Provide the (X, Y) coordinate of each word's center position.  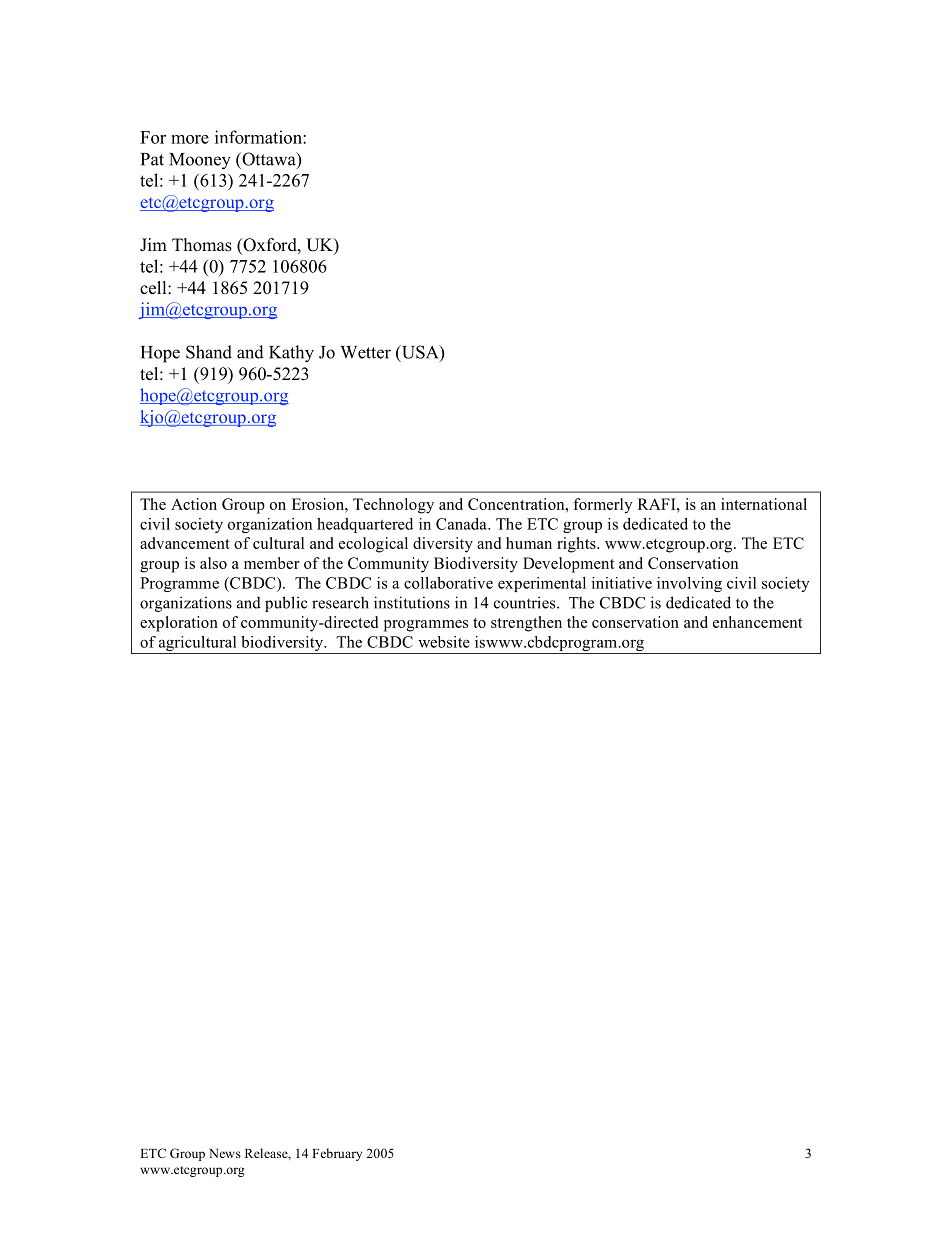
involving (689, 584)
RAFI (658, 504)
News (225, 1153)
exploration (179, 624)
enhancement (757, 622)
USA (420, 353)
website (444, 642)
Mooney (200, 161)
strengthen (526, 624)
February (337, 1154)
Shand (209, 352)
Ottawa (269, 160)
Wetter (365, 352)
